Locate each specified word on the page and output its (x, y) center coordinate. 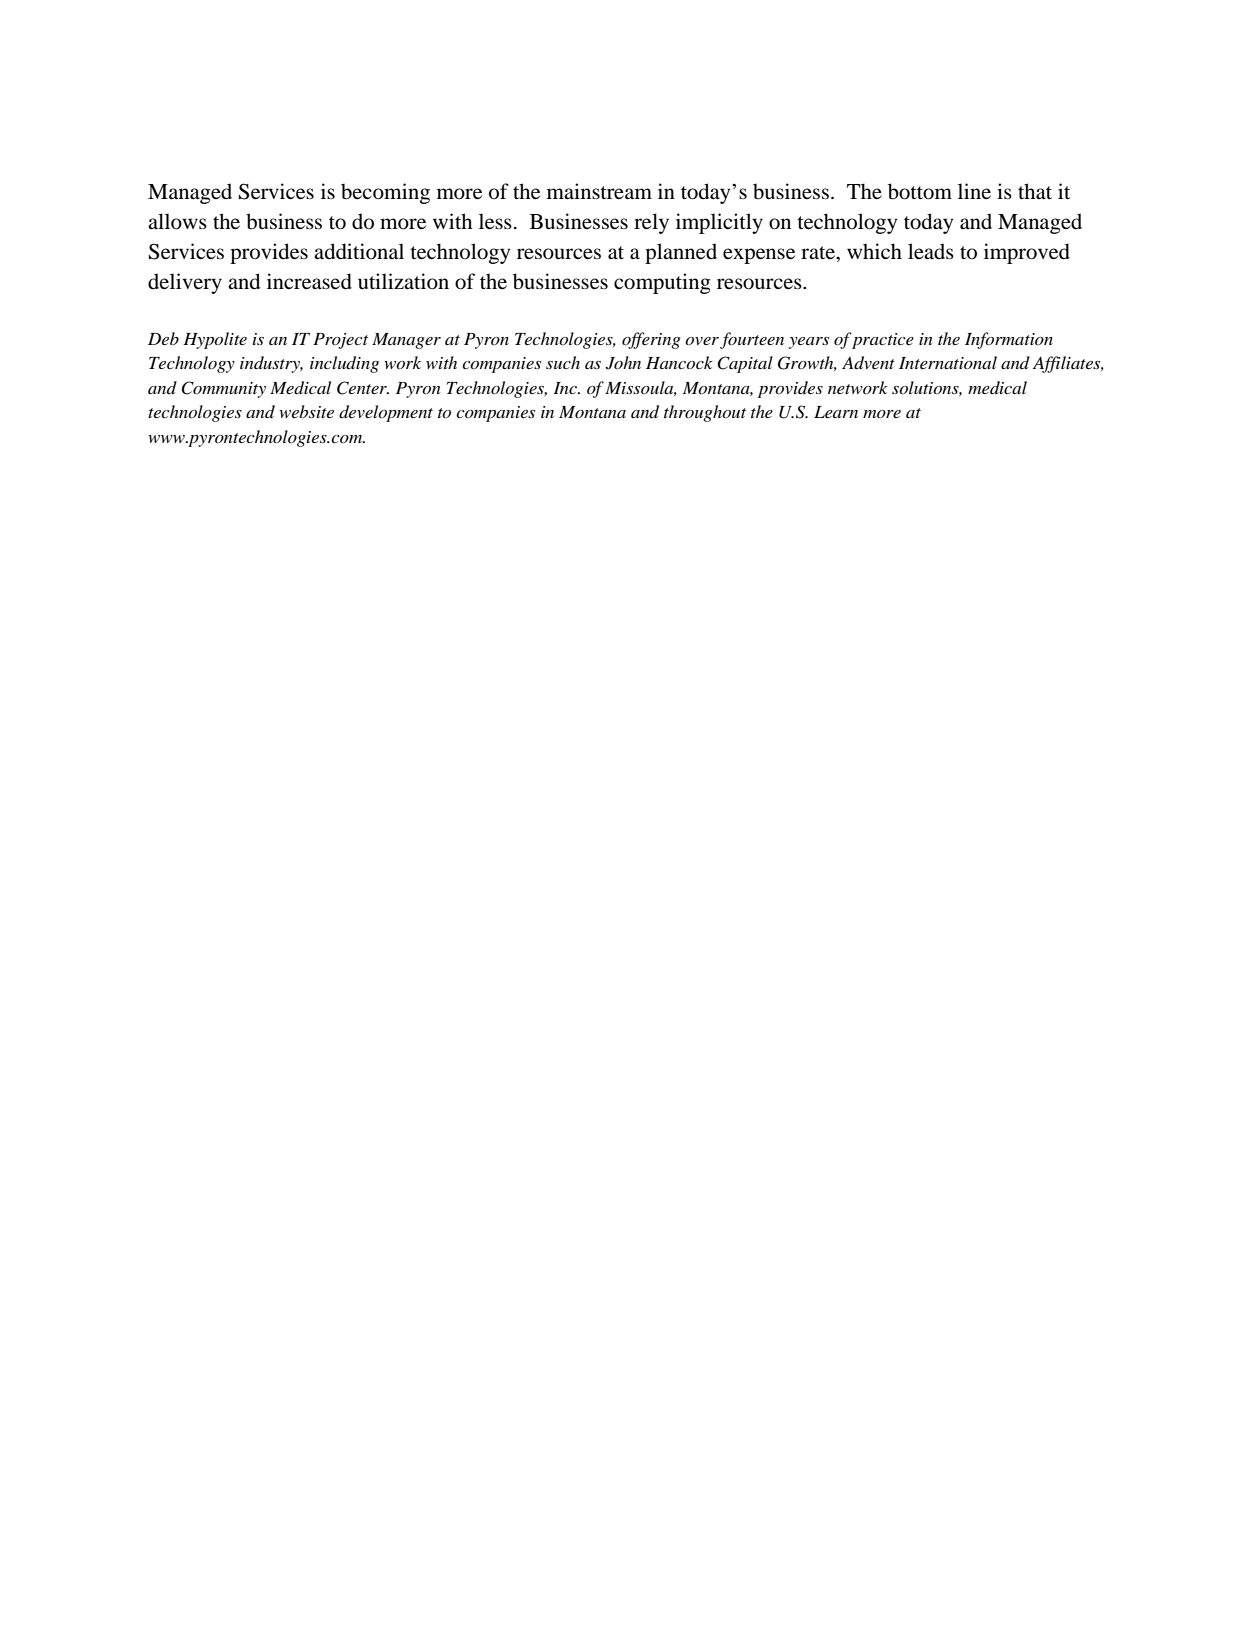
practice (882, 341)
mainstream (599, 191)
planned (681, 253)
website (306, 411)
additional (359, 251)
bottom (920, 191)
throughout (705, 413)
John (623, 363)
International (948, 362)
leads (931, 251)
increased (309, 281)
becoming (385, 193)
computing (662, 283)
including (344, 364)
